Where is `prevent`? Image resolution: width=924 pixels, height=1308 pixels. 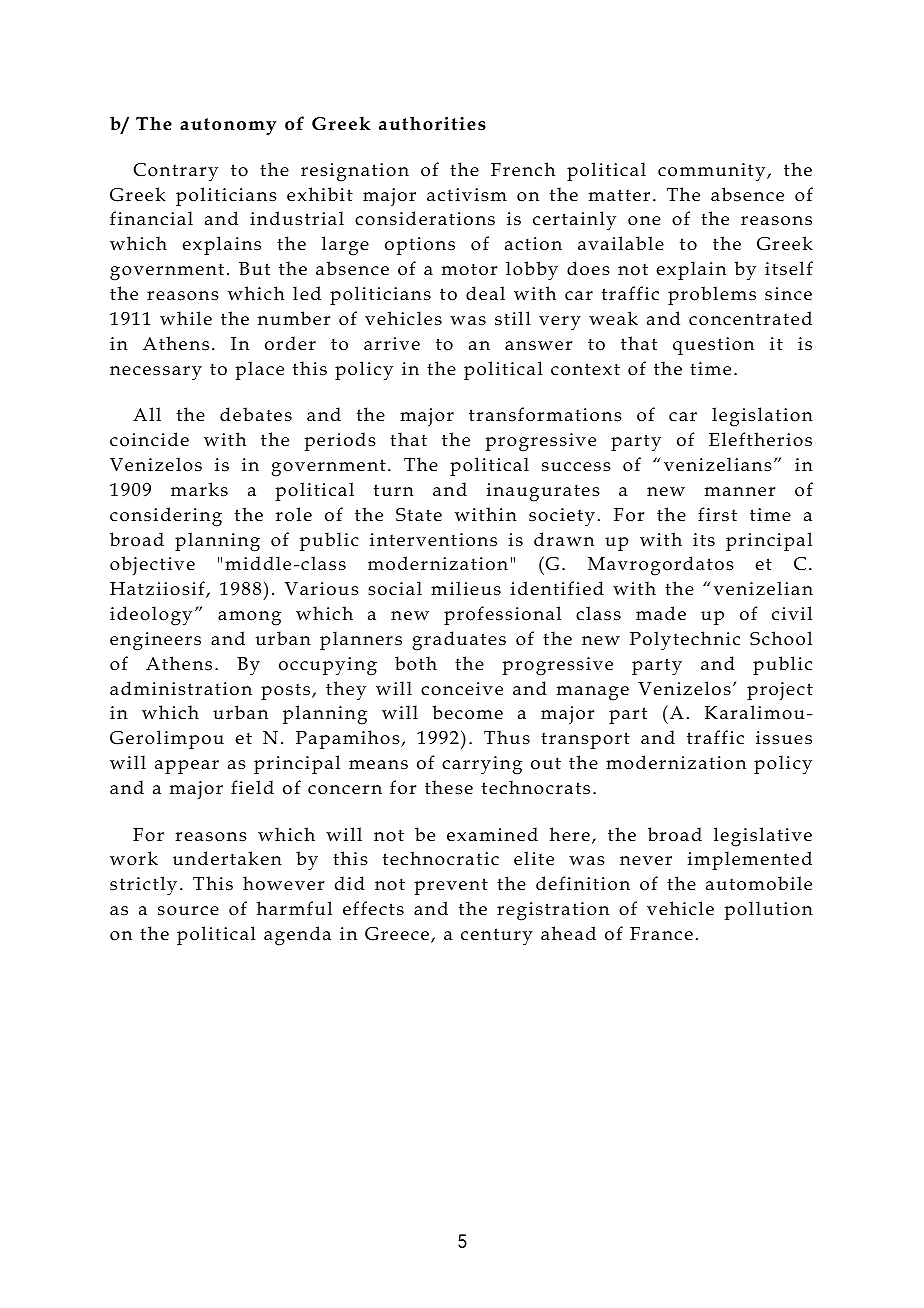
prevent is located at coordinates (451, 886).
